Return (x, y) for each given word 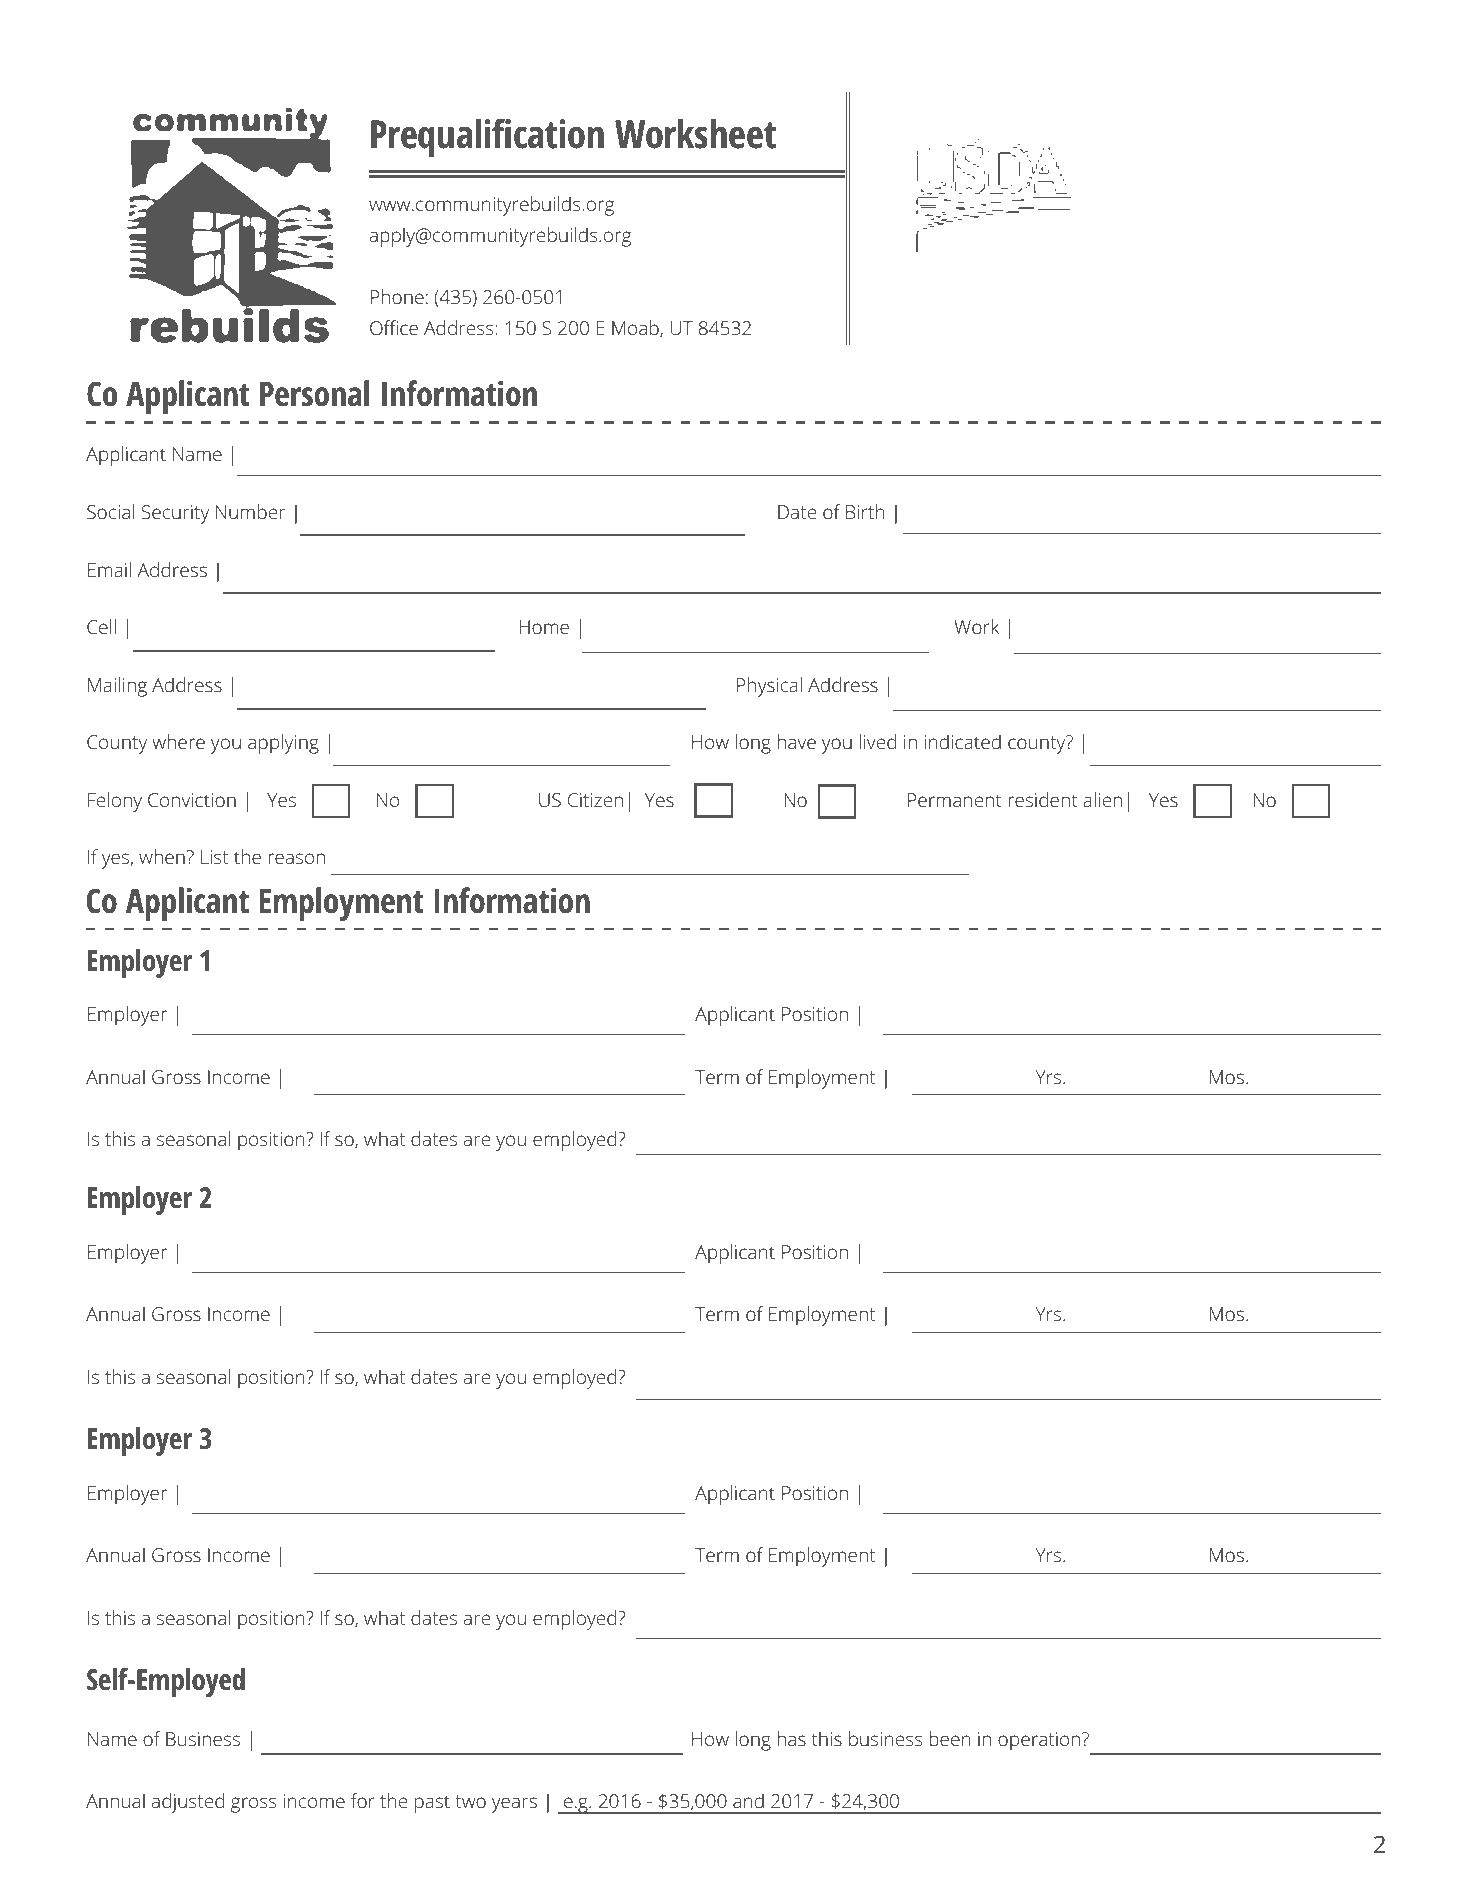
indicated (963, 741)
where (178, 741)
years (514, 1805)
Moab (636, 329)
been (950, 1738)
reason (296, 858)
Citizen (595, 800)
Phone (397, 296)
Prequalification (487, 138)
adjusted (188, 1803)
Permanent (955, 800)
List (214, 857)
